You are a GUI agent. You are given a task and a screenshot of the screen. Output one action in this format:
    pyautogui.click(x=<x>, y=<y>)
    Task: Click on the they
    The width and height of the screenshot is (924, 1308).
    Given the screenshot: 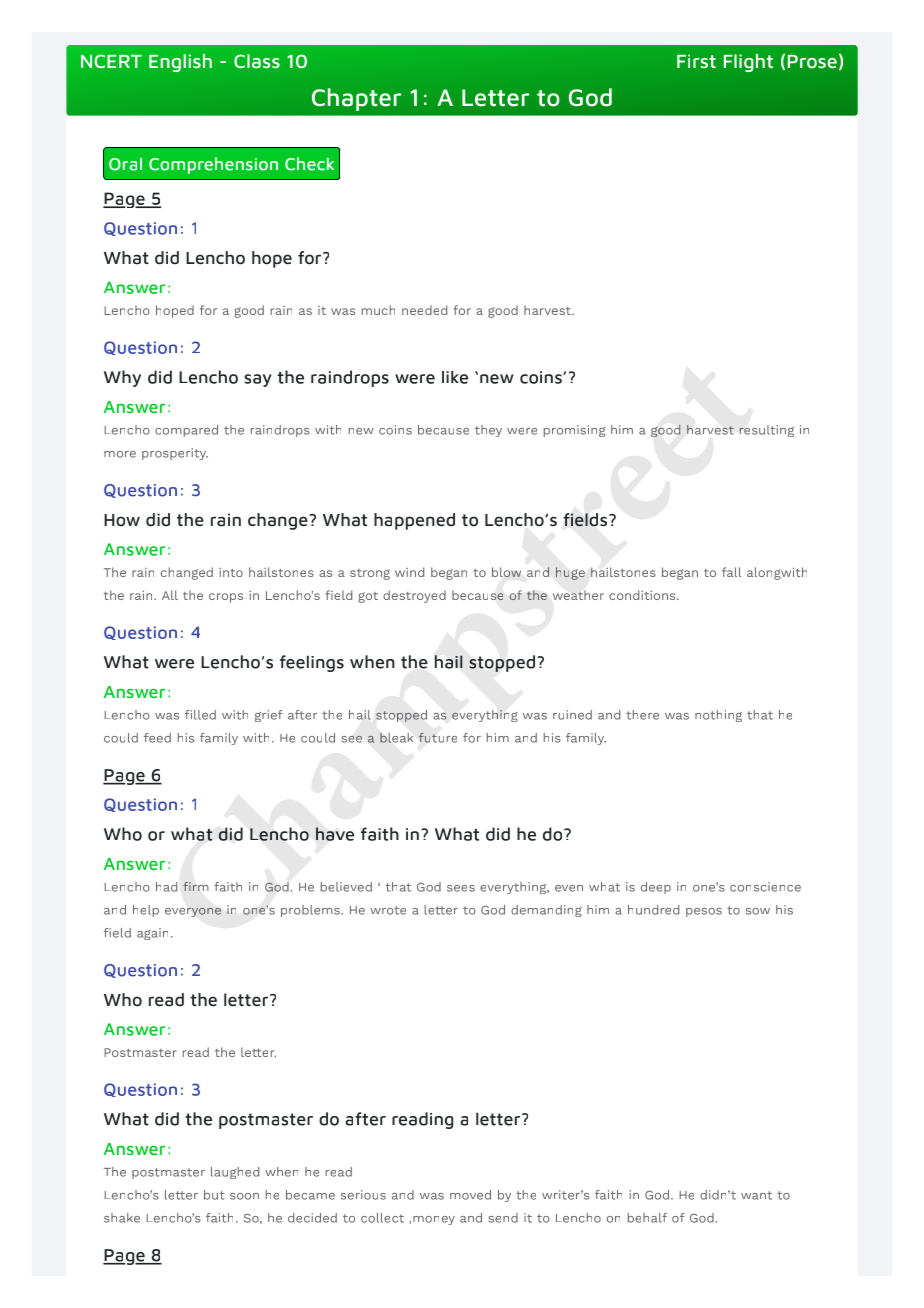 What is the action you would take?
    pyautogui.click(x=488, y=431)
